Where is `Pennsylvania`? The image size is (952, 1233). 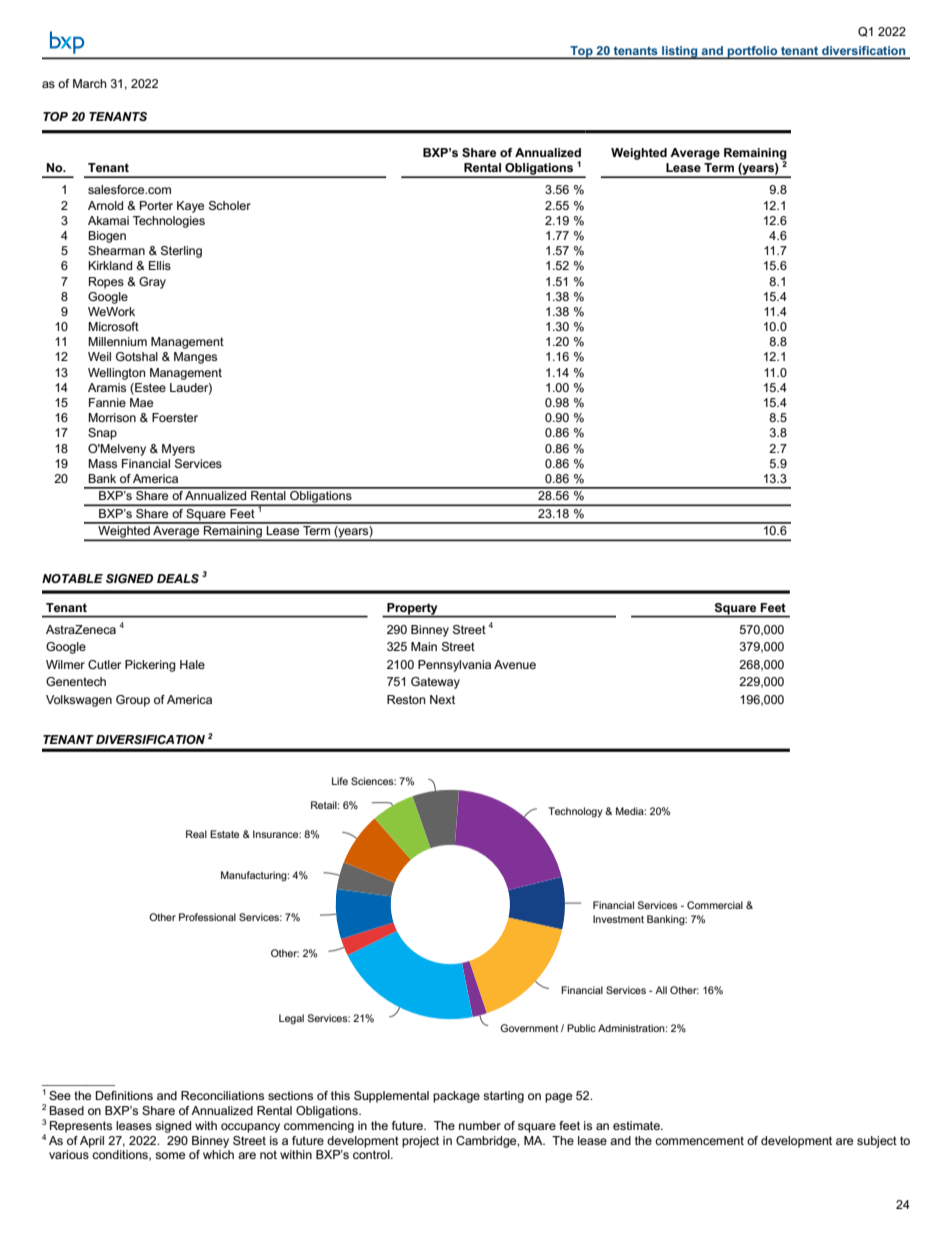 Pennsylvania is located at coordinates (454, 666).
